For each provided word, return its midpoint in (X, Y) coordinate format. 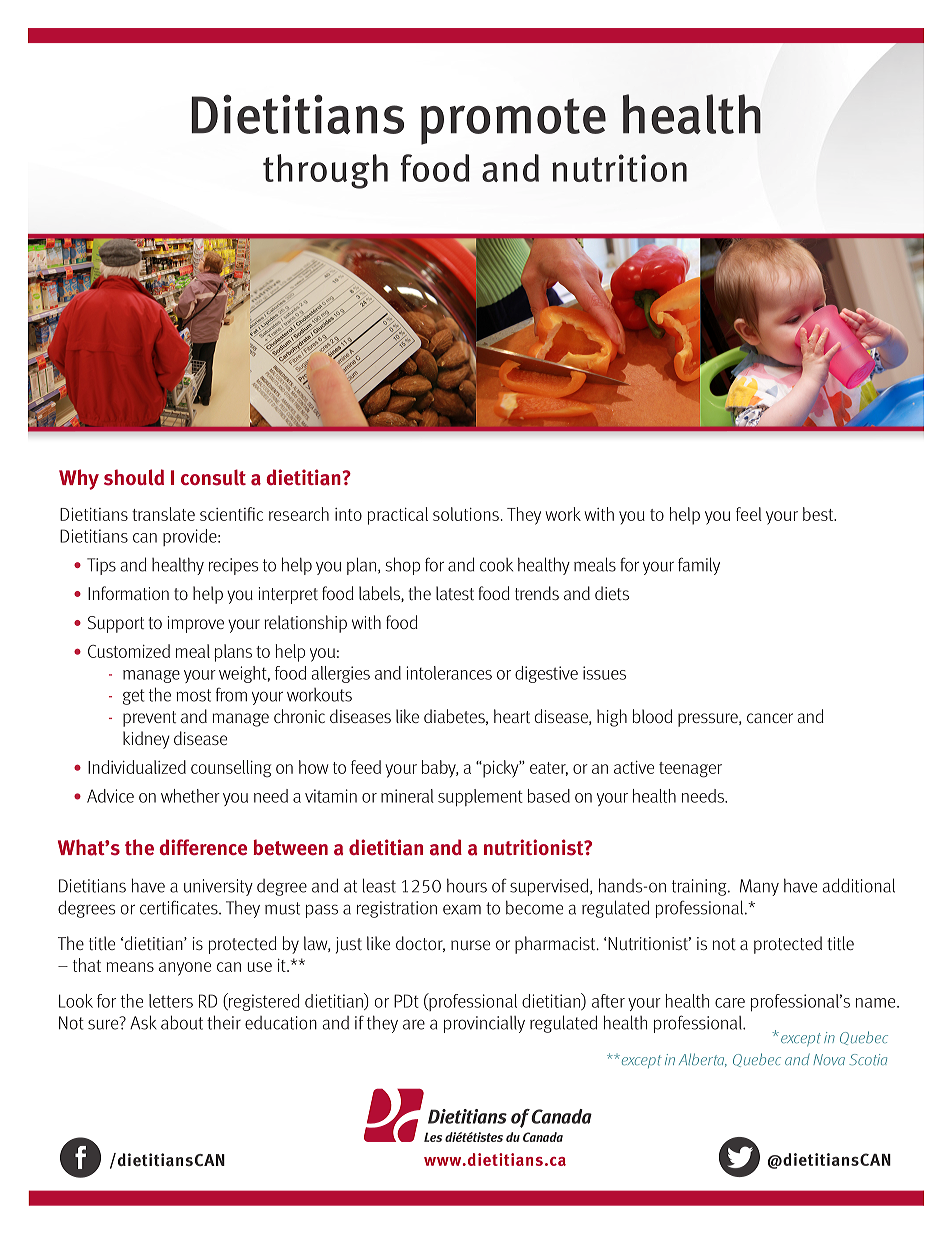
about (182, 1022)
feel (749, 514)
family (699, 566)
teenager (690, 770)
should (134, 477)
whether (190, 796)
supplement (480, 797)
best (819, 514)
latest (455, 593)
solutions (466, 514)
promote (513, 121)
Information (128, 593)
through (325, 171)
